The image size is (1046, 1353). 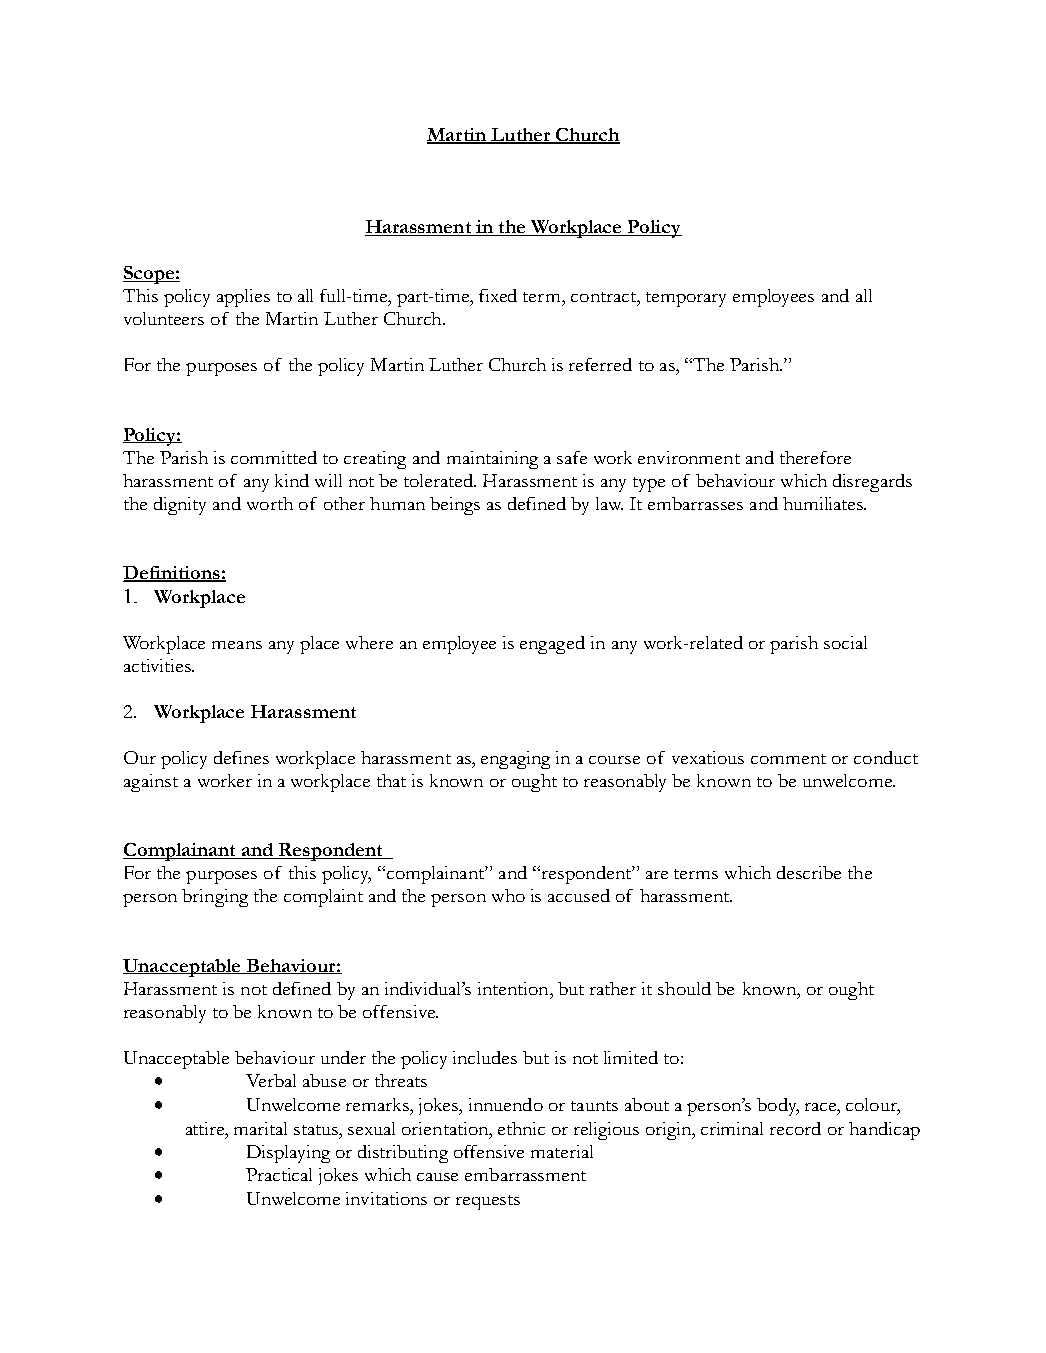 I want to click on Practical, so click(x=279, y=1174).
